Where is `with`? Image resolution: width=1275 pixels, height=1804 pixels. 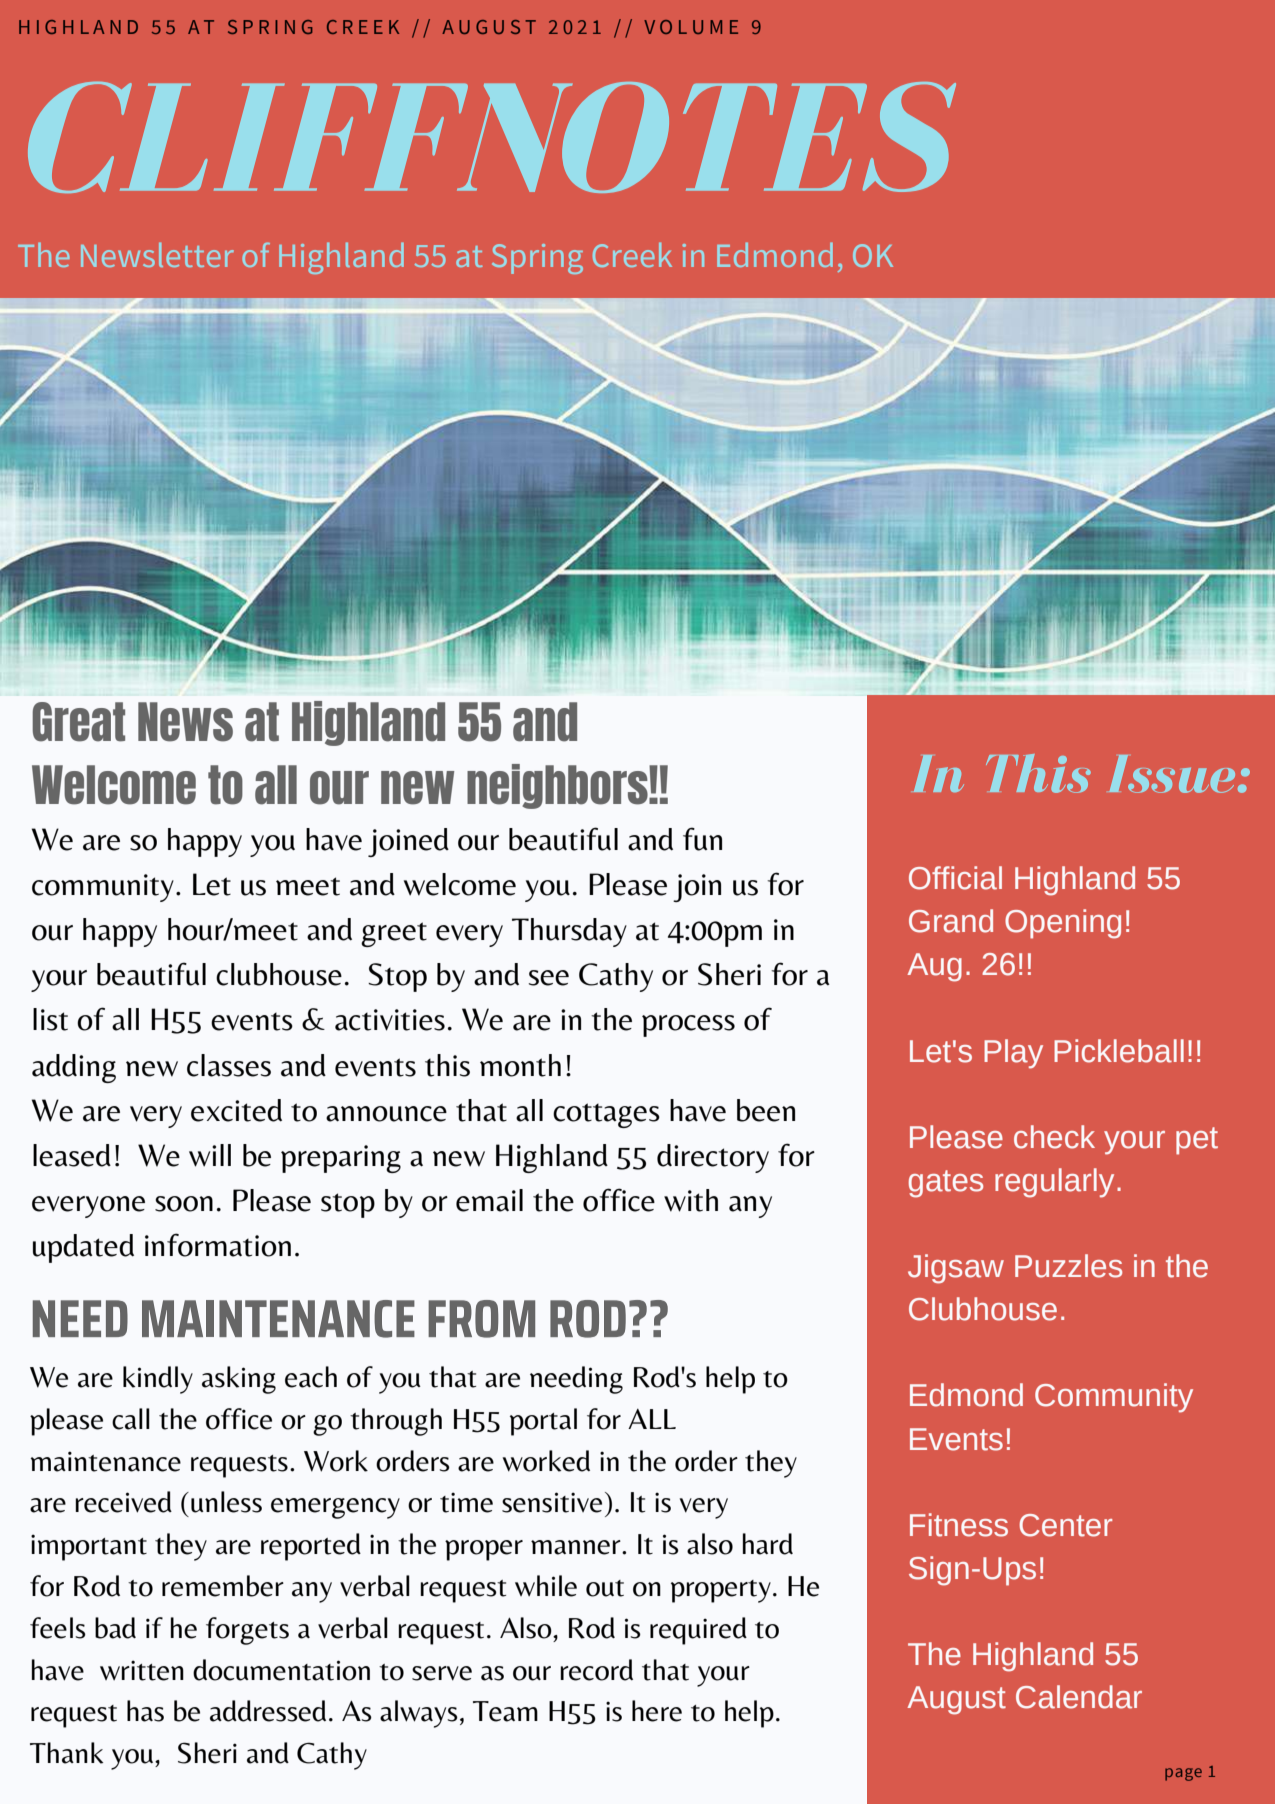
with is located at coordinates (691, 1200).
